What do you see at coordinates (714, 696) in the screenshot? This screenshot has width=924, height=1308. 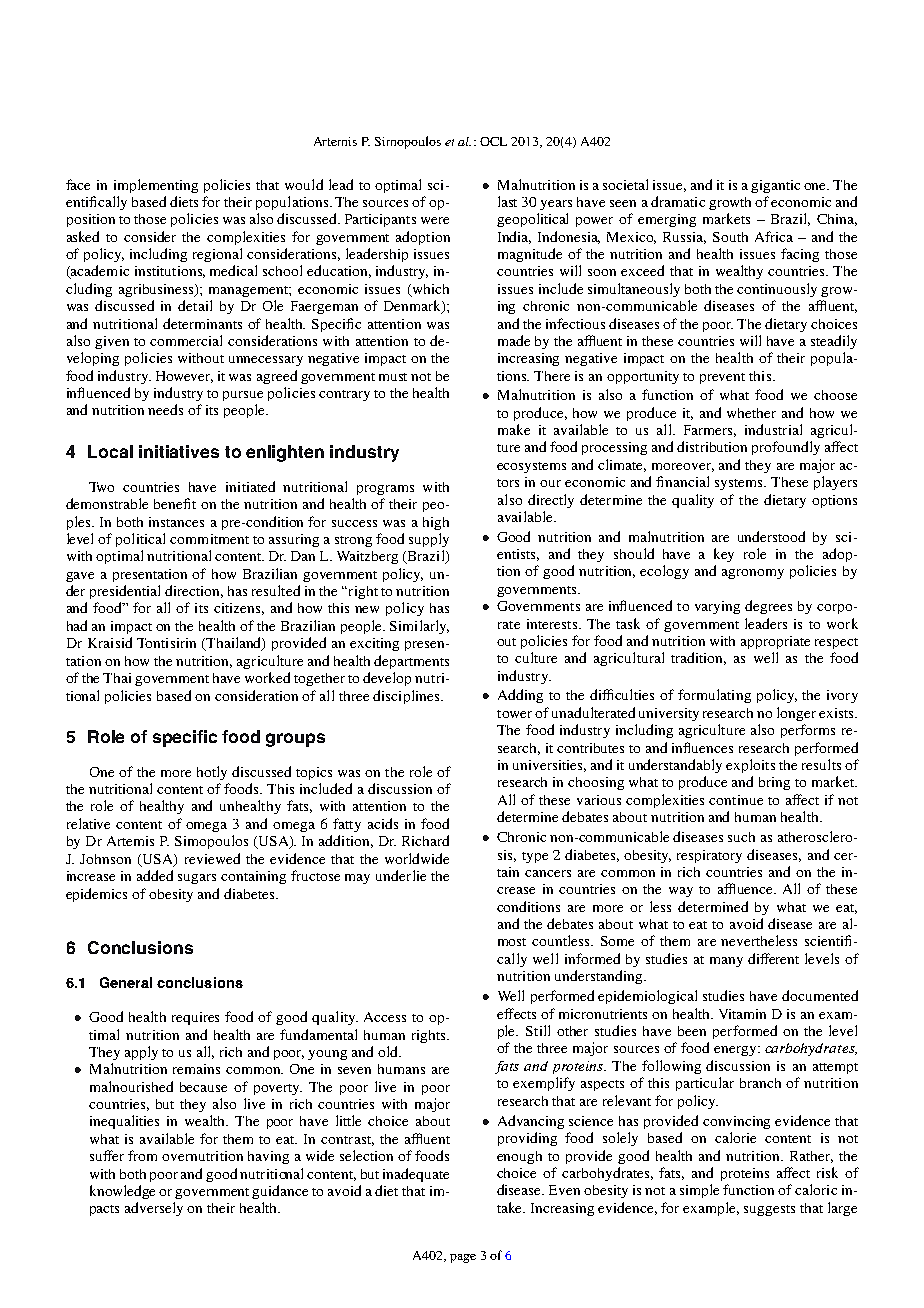 I see `formulating` at bounding box center [714, 696].
